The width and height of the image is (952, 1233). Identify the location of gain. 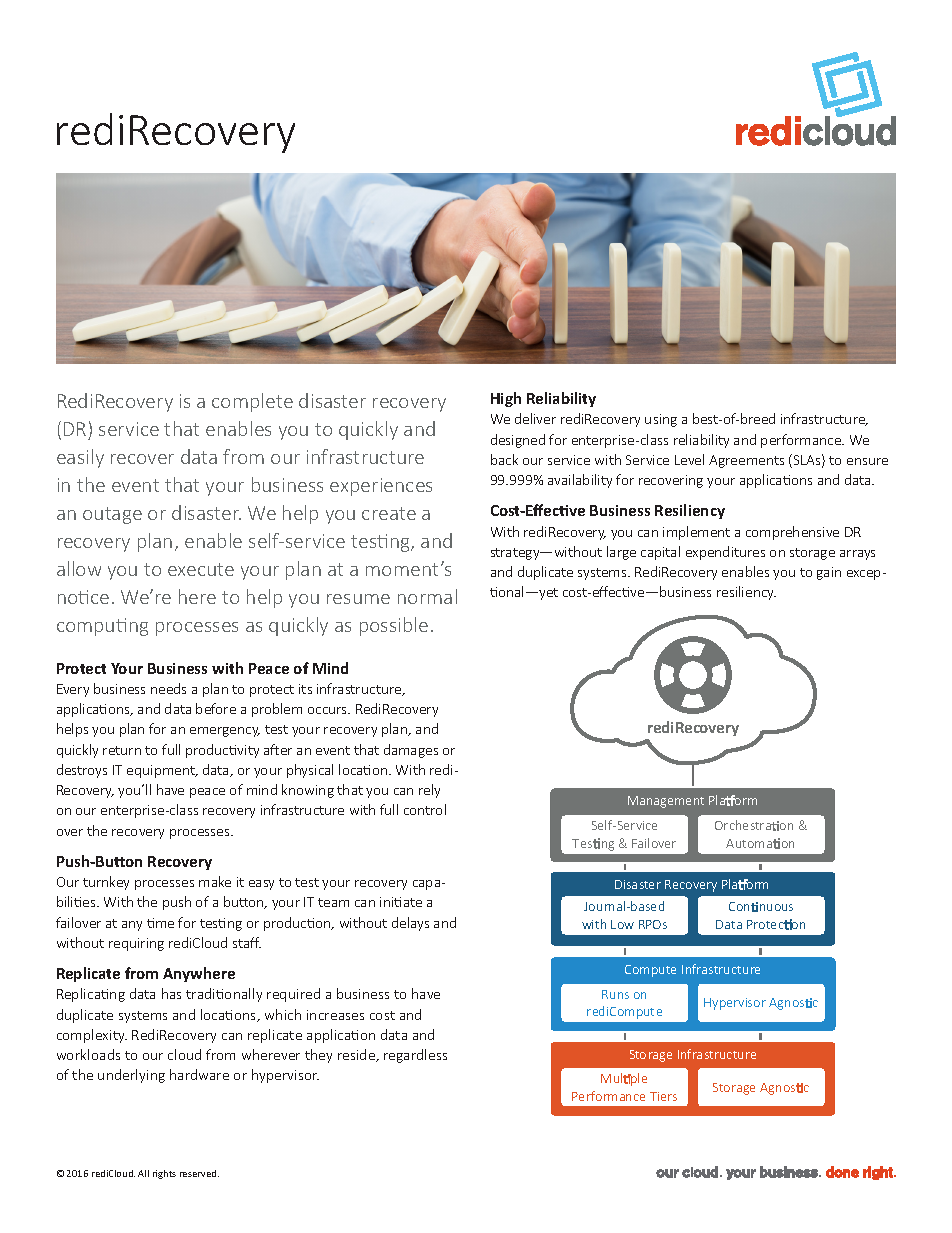
(829, 573).
